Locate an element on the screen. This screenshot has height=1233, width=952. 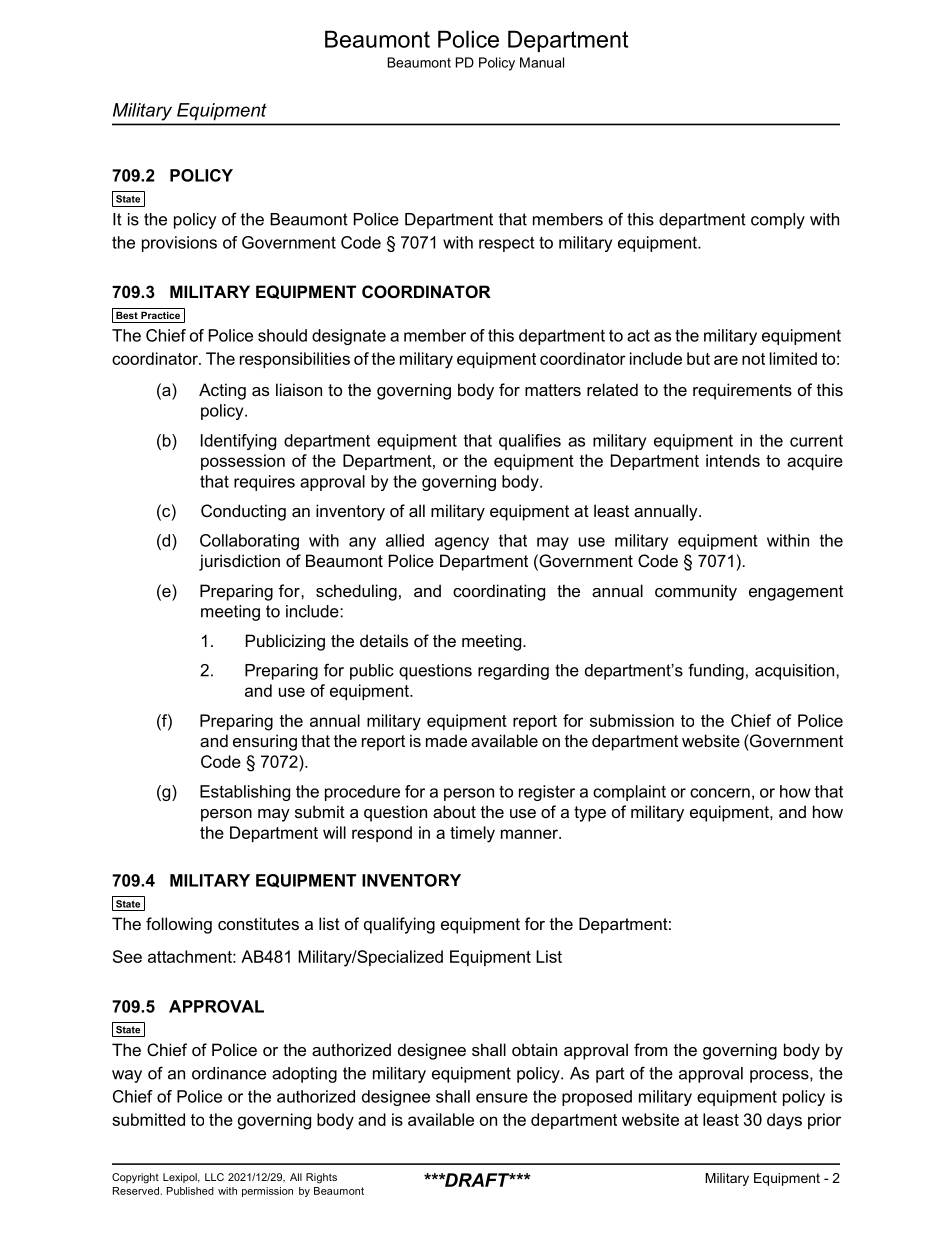
Identifying is located at coordinates (238, 442).
